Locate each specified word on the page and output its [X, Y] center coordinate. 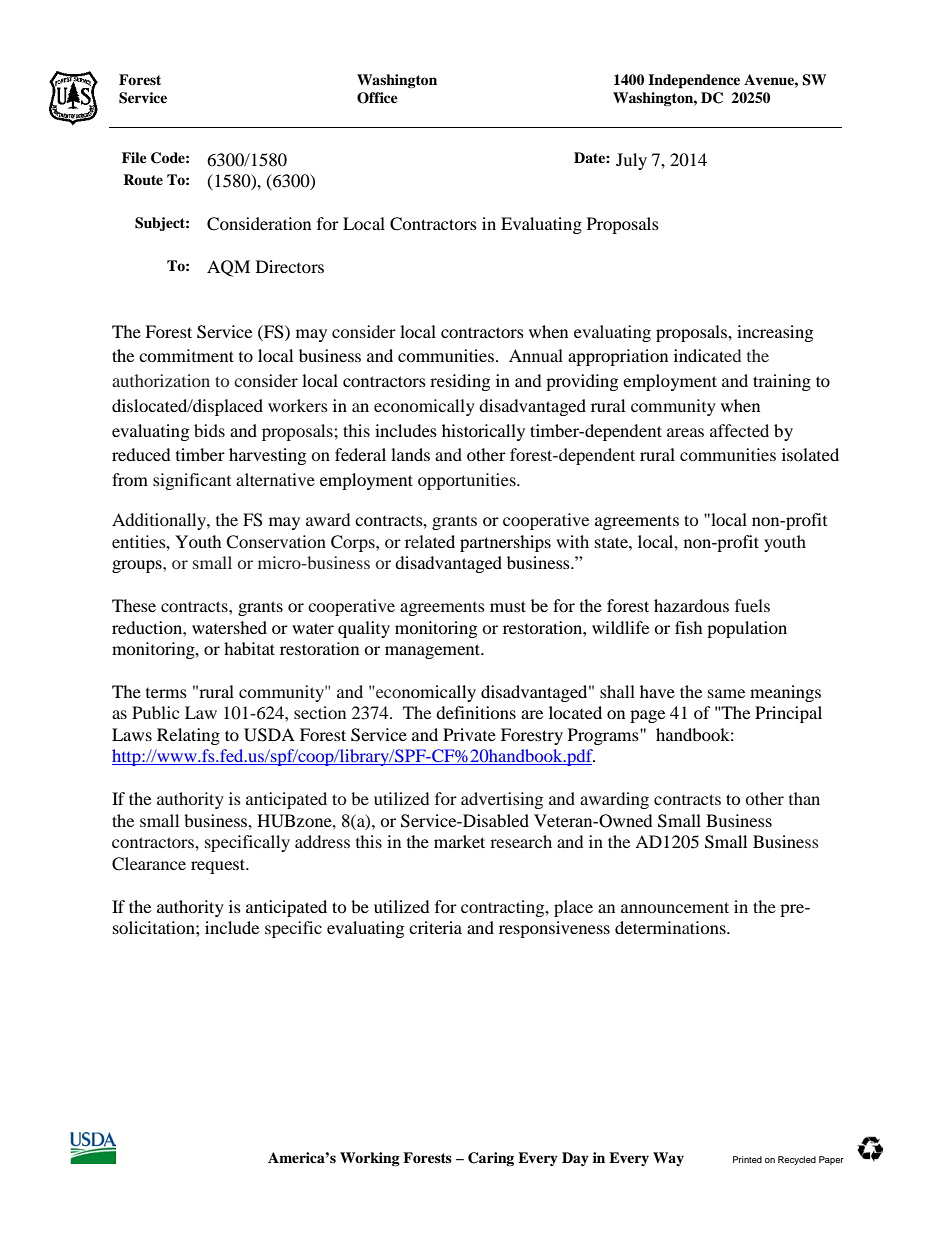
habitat [249, 648]
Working [370, 1159]
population [747, 629]
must [508, 606]
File [134, 157]
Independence [694, 81]
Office [377, 98]
